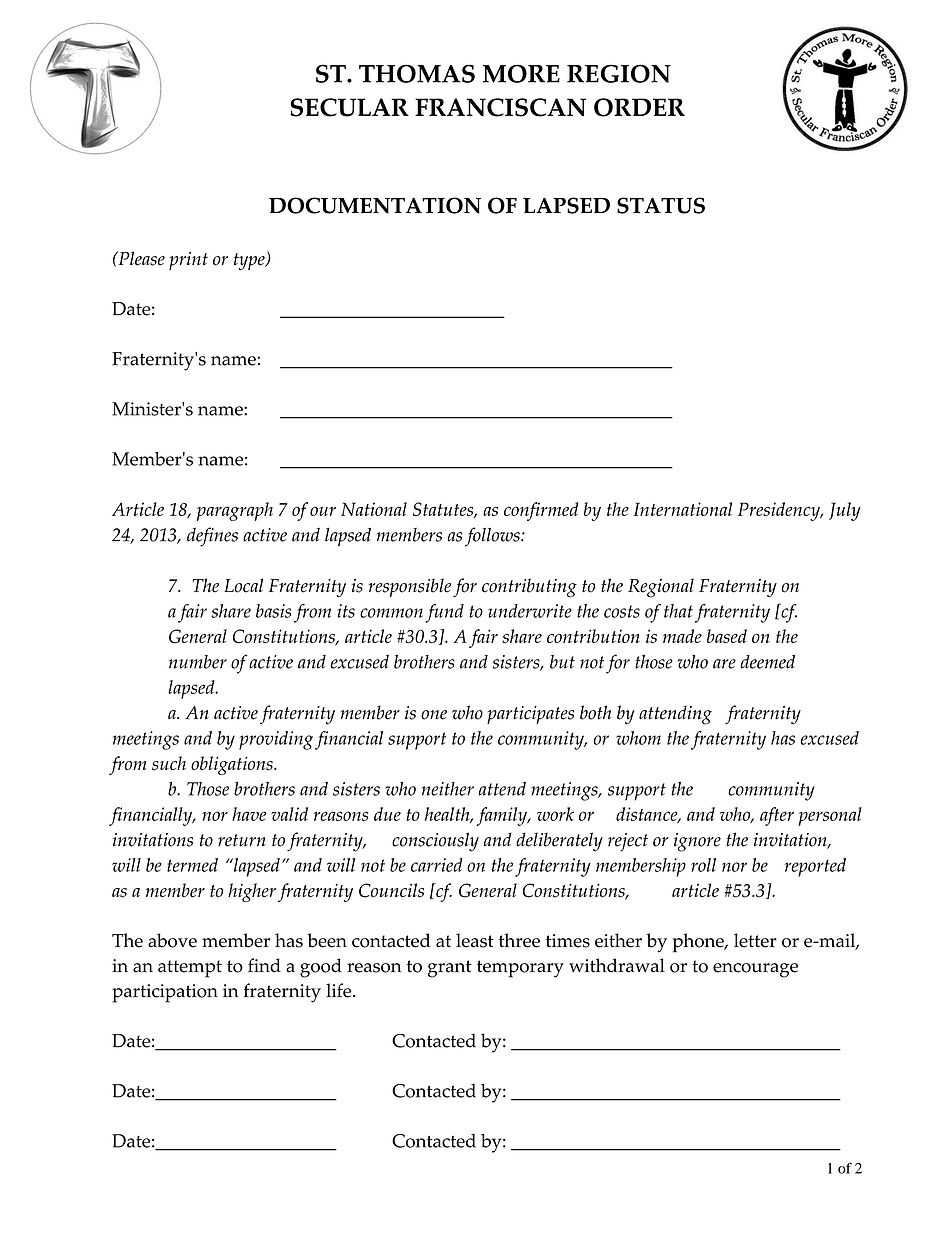 This screenshot has height=1233, width=952. I want to click on attempt, so click(190, 969).
